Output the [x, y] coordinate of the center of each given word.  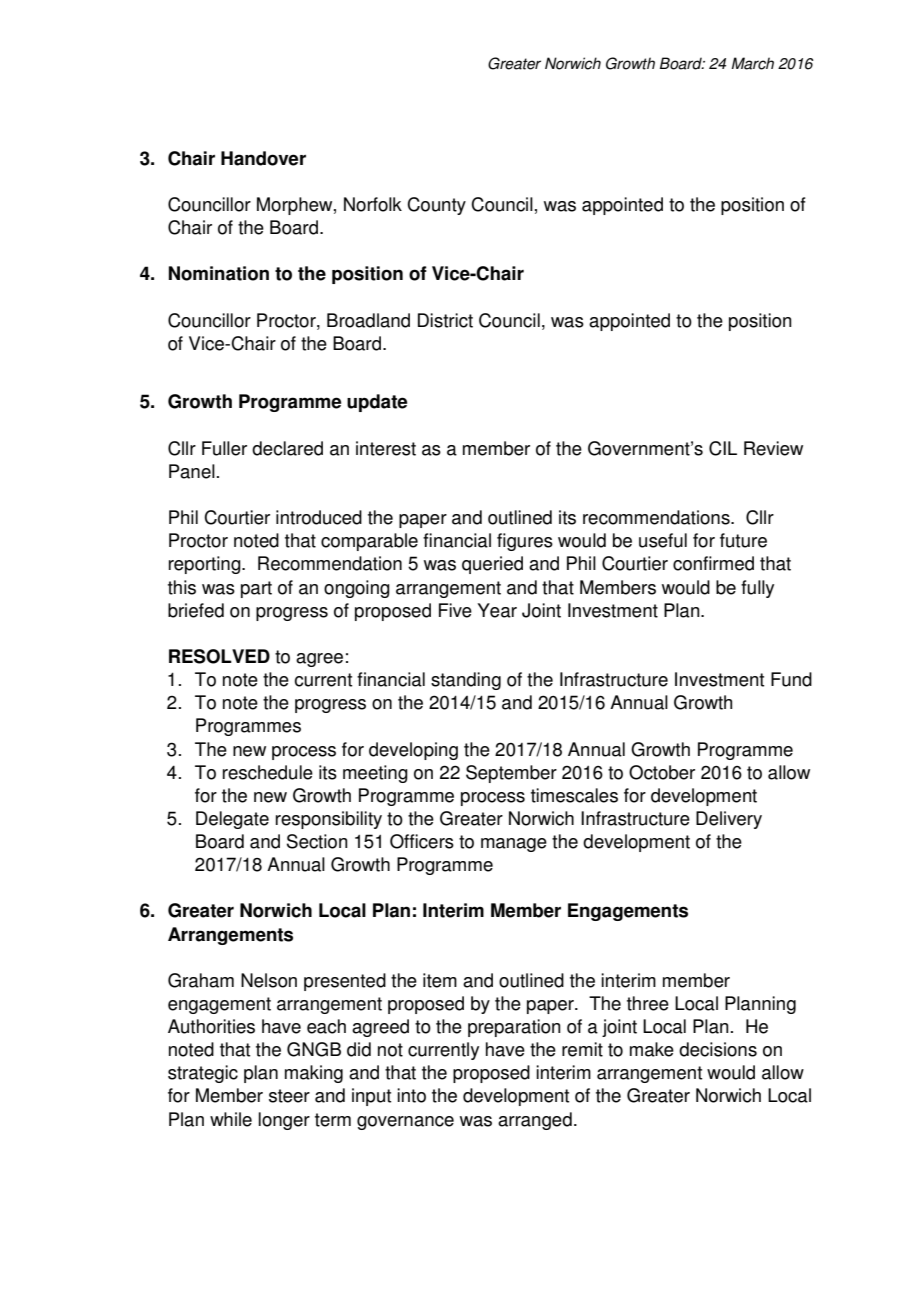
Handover [263, 158]
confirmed [713, 563]
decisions [718, 1049]
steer [289, 1096]
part [256, 589]
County [436, 206]
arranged [535, 1121]
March [752, 63]
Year [497, 610]
